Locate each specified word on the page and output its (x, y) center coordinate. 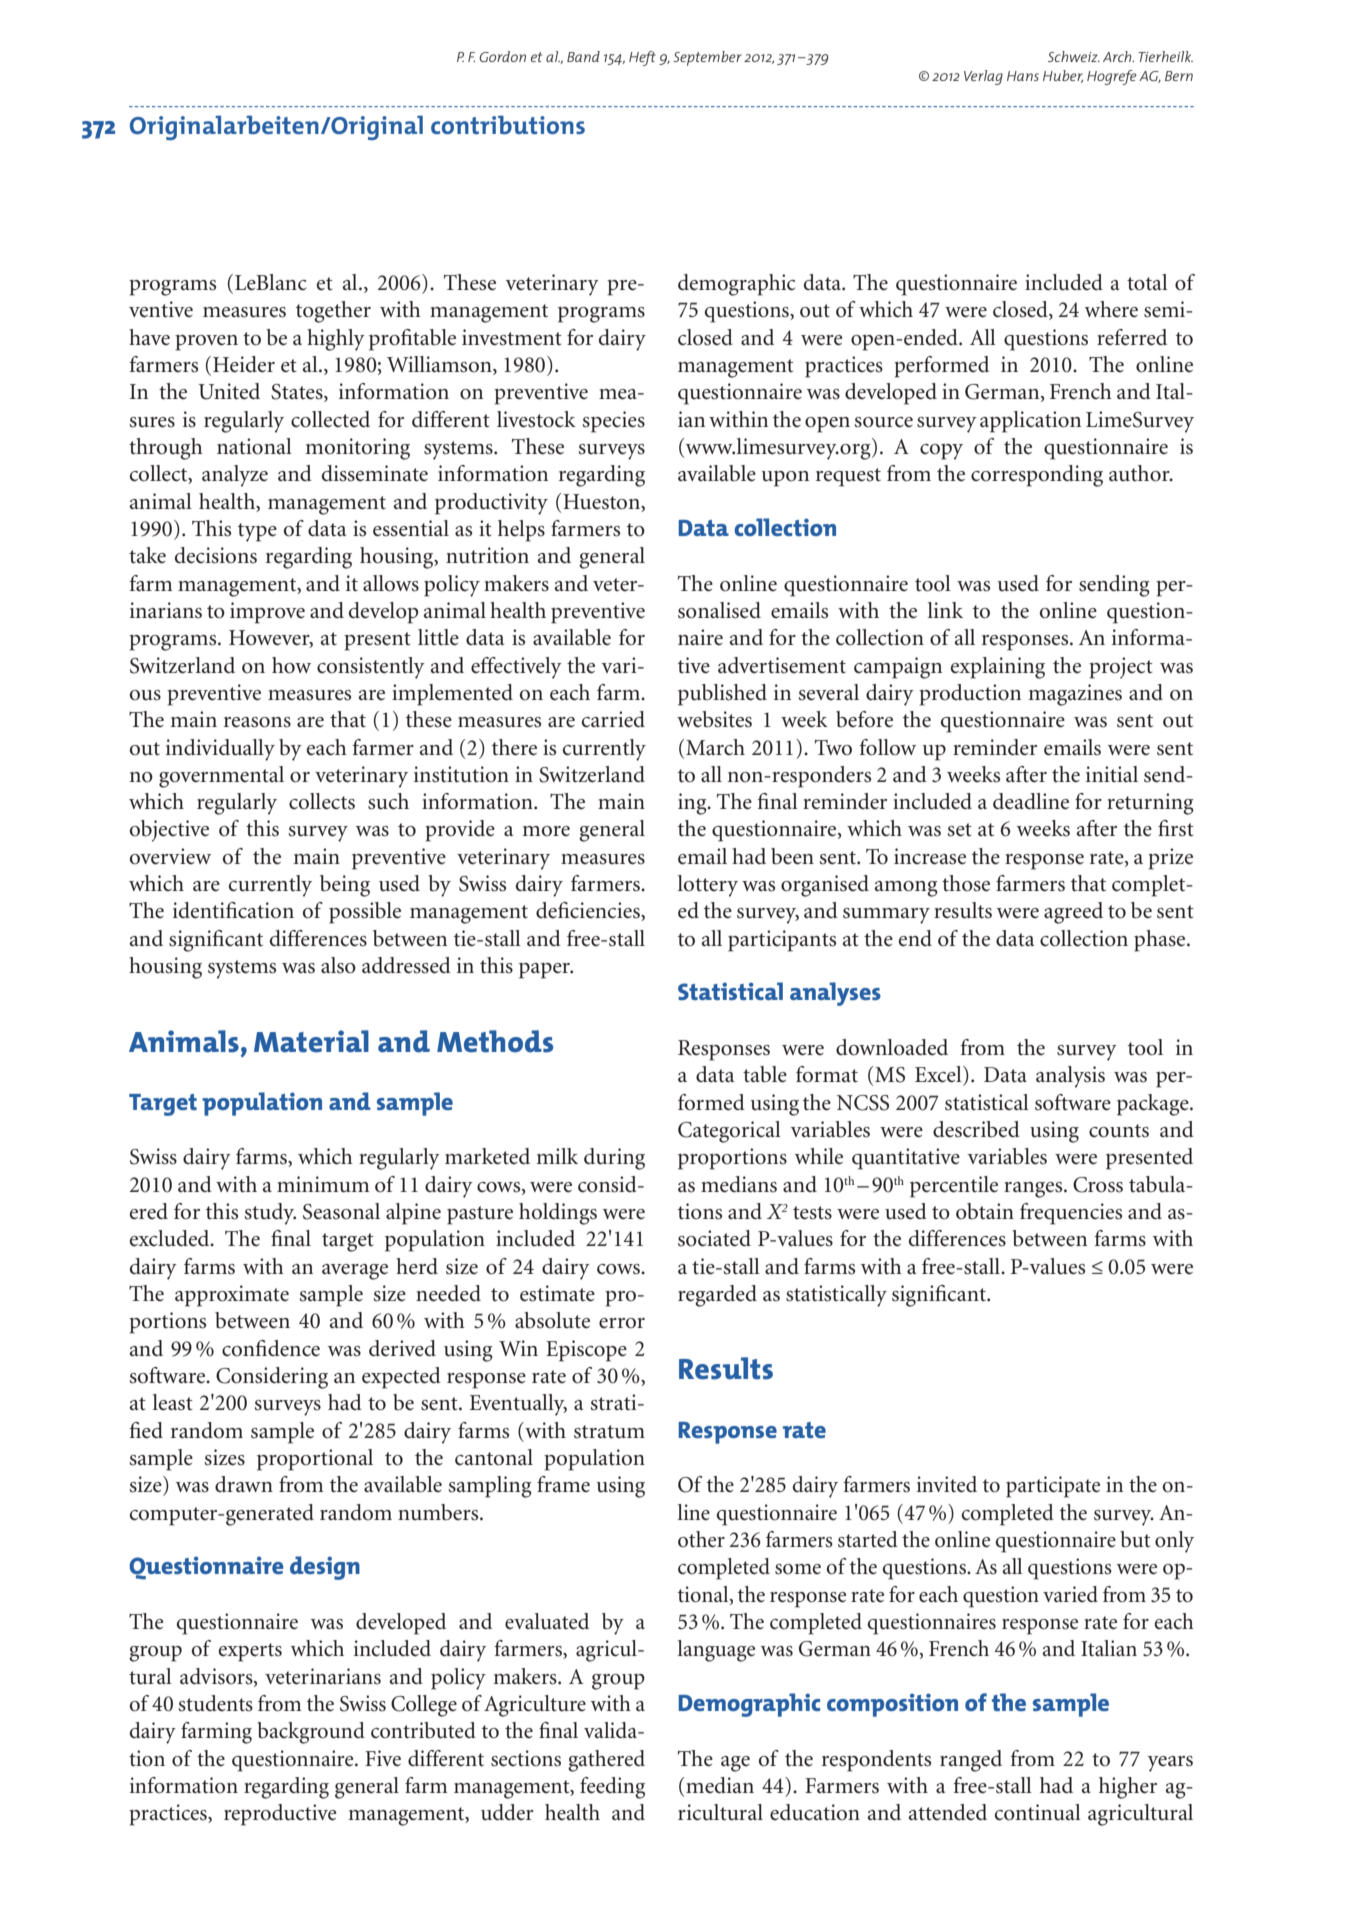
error (622, 1323)
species (613, 422)
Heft (642, 58)
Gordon (502, 56)
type (257, 532)
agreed (1073, 913)
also (338, 965)
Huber (1063, 76)
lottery (708, 886)
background (311, 1733)
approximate (232, 1296)
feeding (612, 1788)
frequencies (1071, 1214)
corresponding (1037, 476)
